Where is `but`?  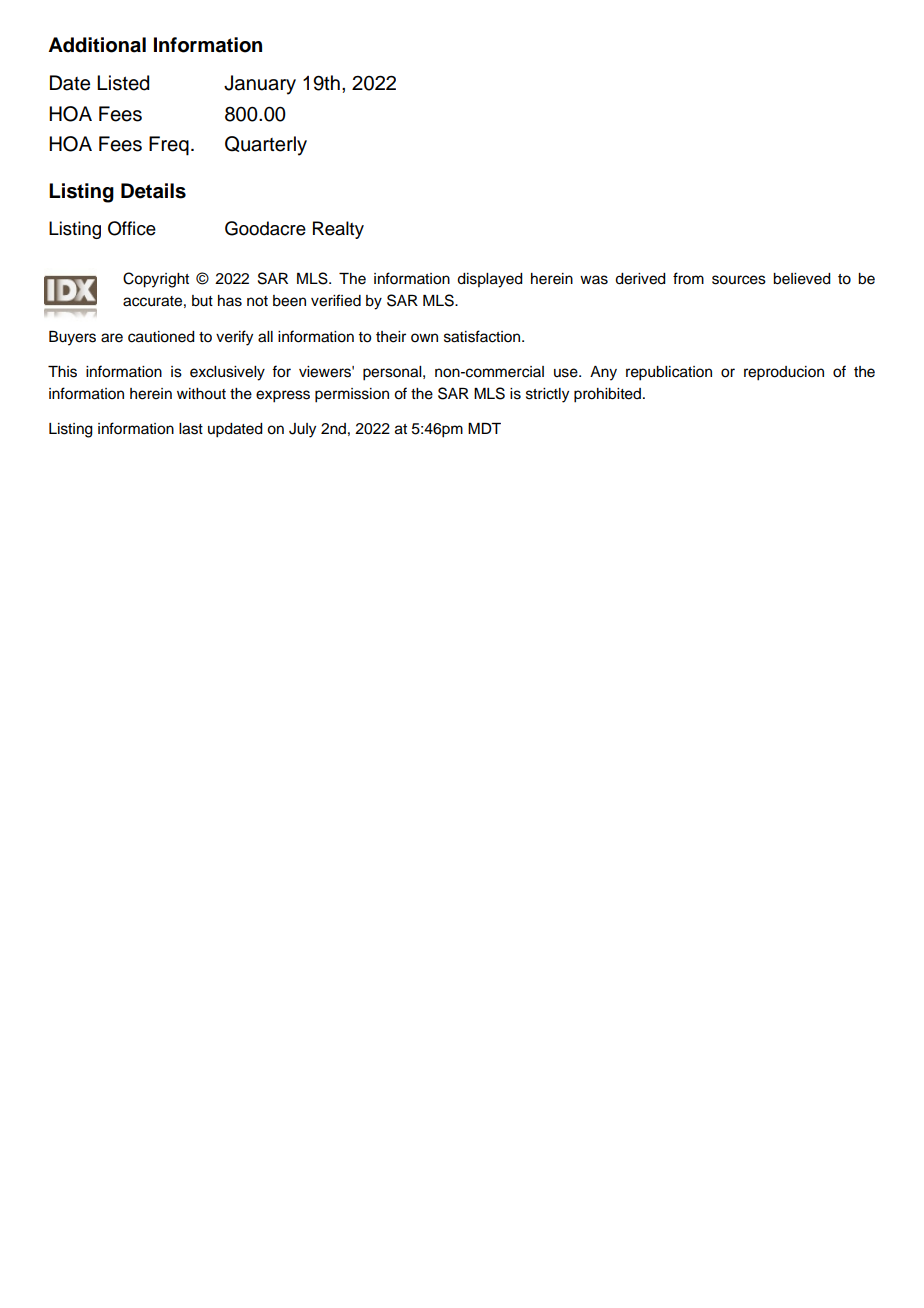
but is located at coordinates (202, 301).
